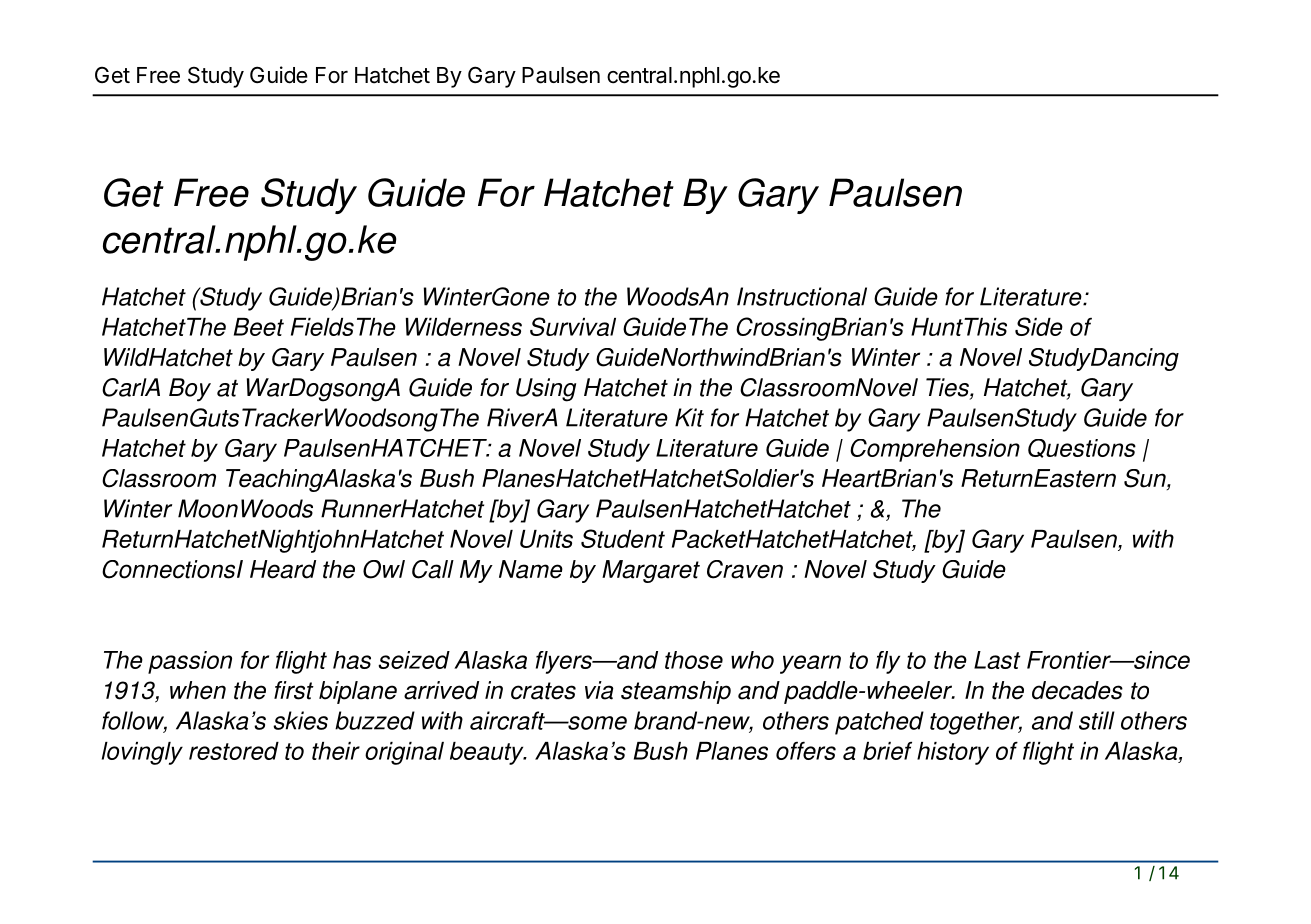 Image resolution: width=1311 pixels, height=924 pixels. Describe the element at coordinates (573, 326) in the document. I see `Survival` at that location.
